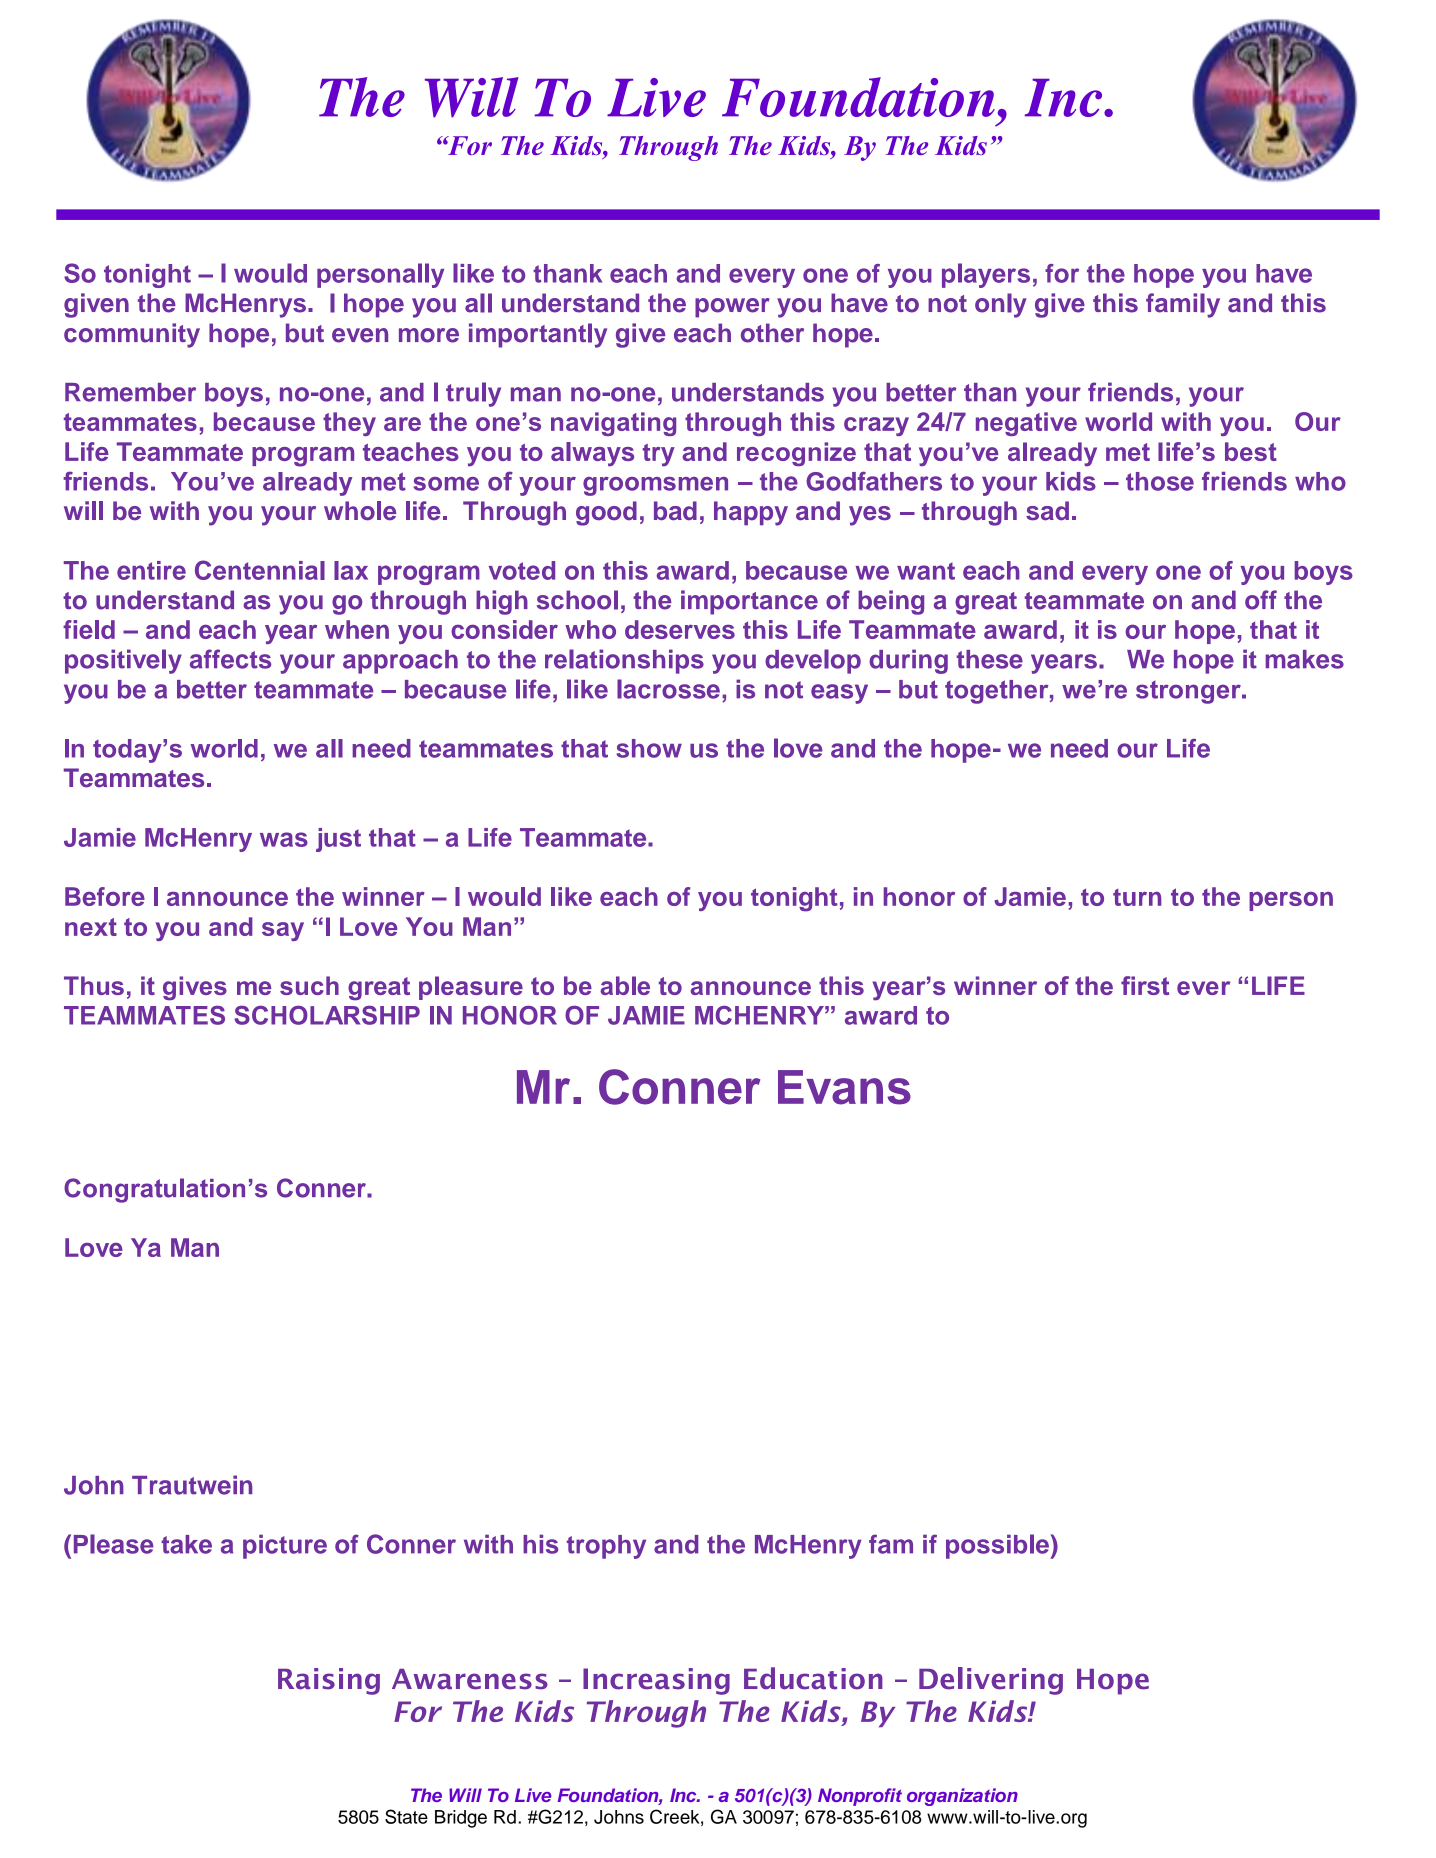 This screenshot has width=1436, height=1858. Describe the element at coordinates (132, 335) in the screenshot. I see `community` at that location.
